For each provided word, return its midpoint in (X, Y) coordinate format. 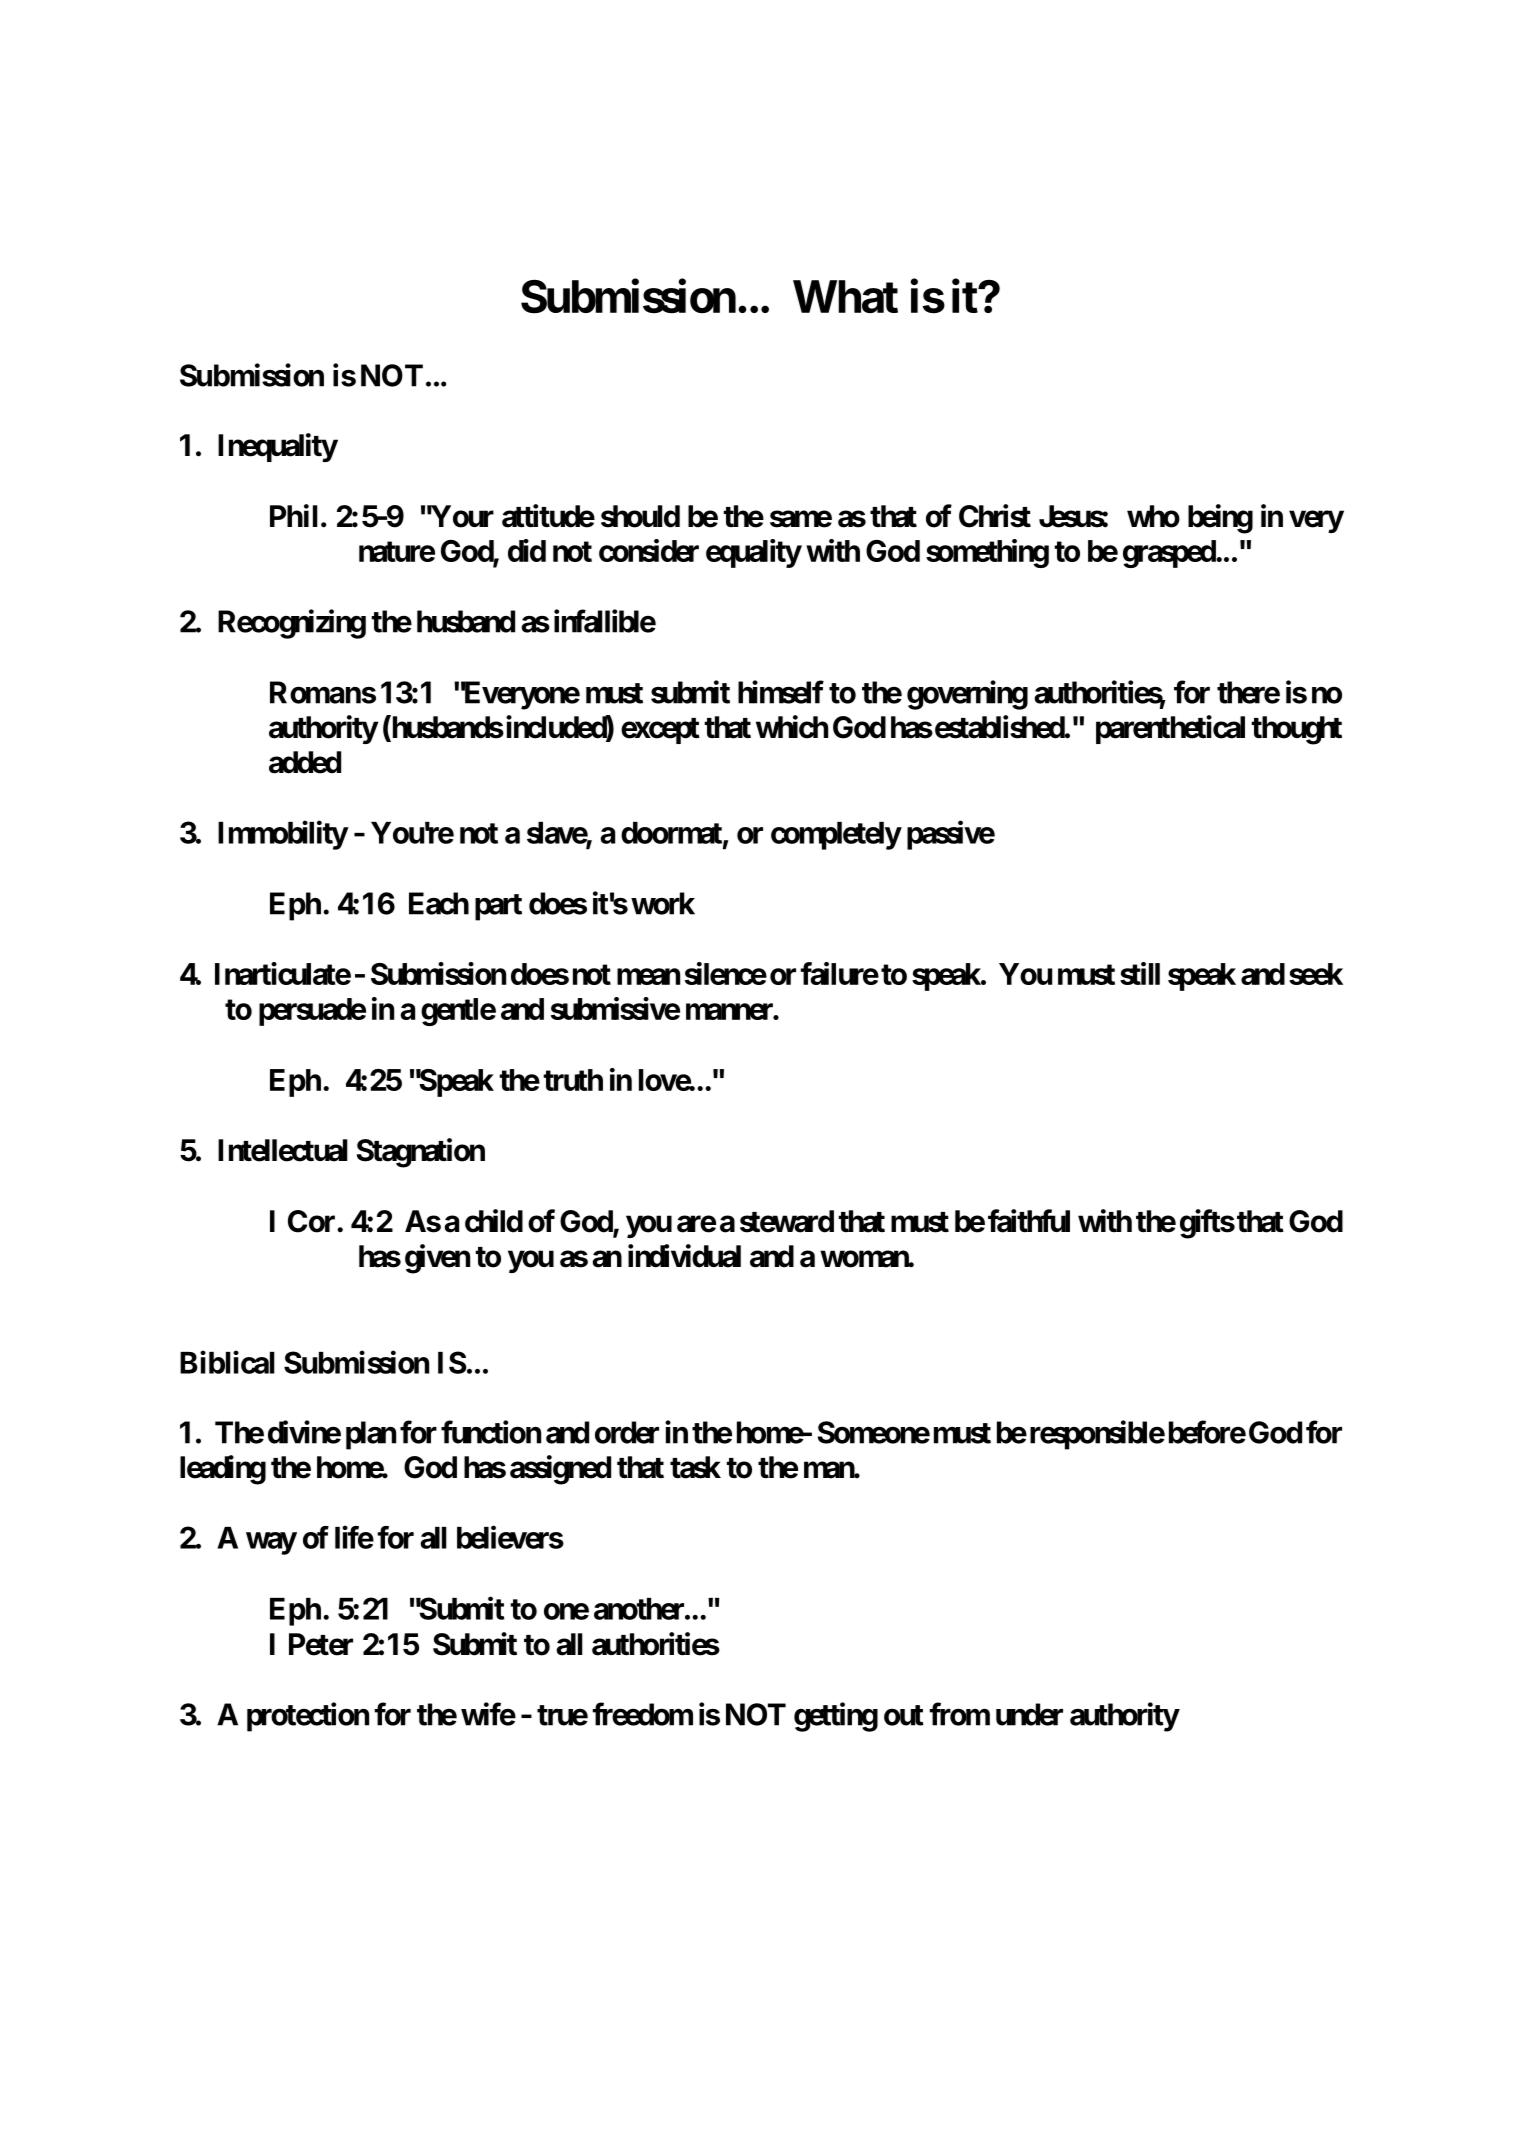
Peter (321, 1644)
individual (684, 1256)
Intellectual (283, 1150)
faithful (1029, 1221)
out (904, 1716)
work (663, 903)
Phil (294, 515)
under (1029, 1714)
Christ (995, 516)
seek (1316, 974)
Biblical (227, 1362)
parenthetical (1170, 729)
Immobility (283, 835)
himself (781, 692)
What (845, 296)
